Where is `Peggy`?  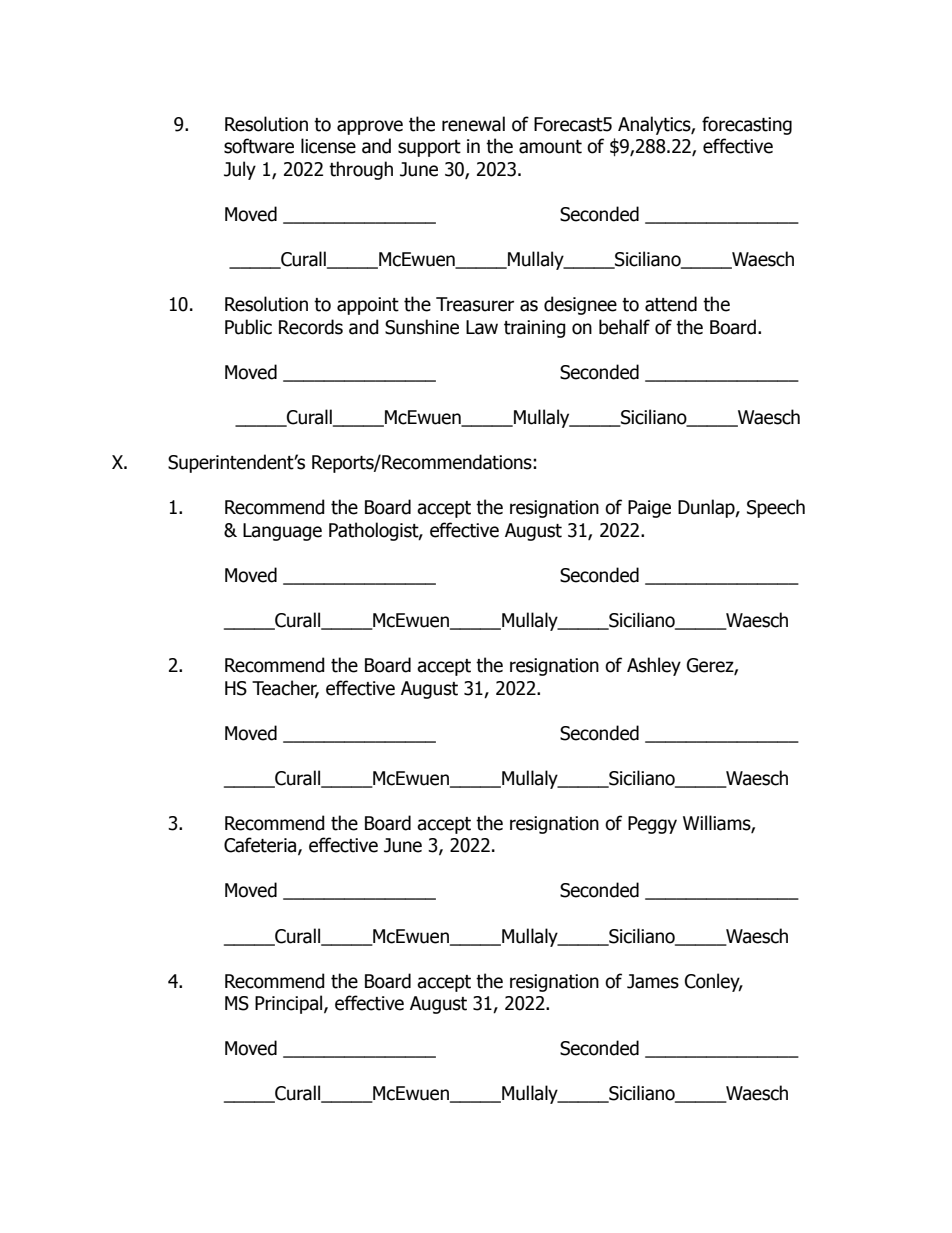
Peggy is located at coordinates (652, 825).
